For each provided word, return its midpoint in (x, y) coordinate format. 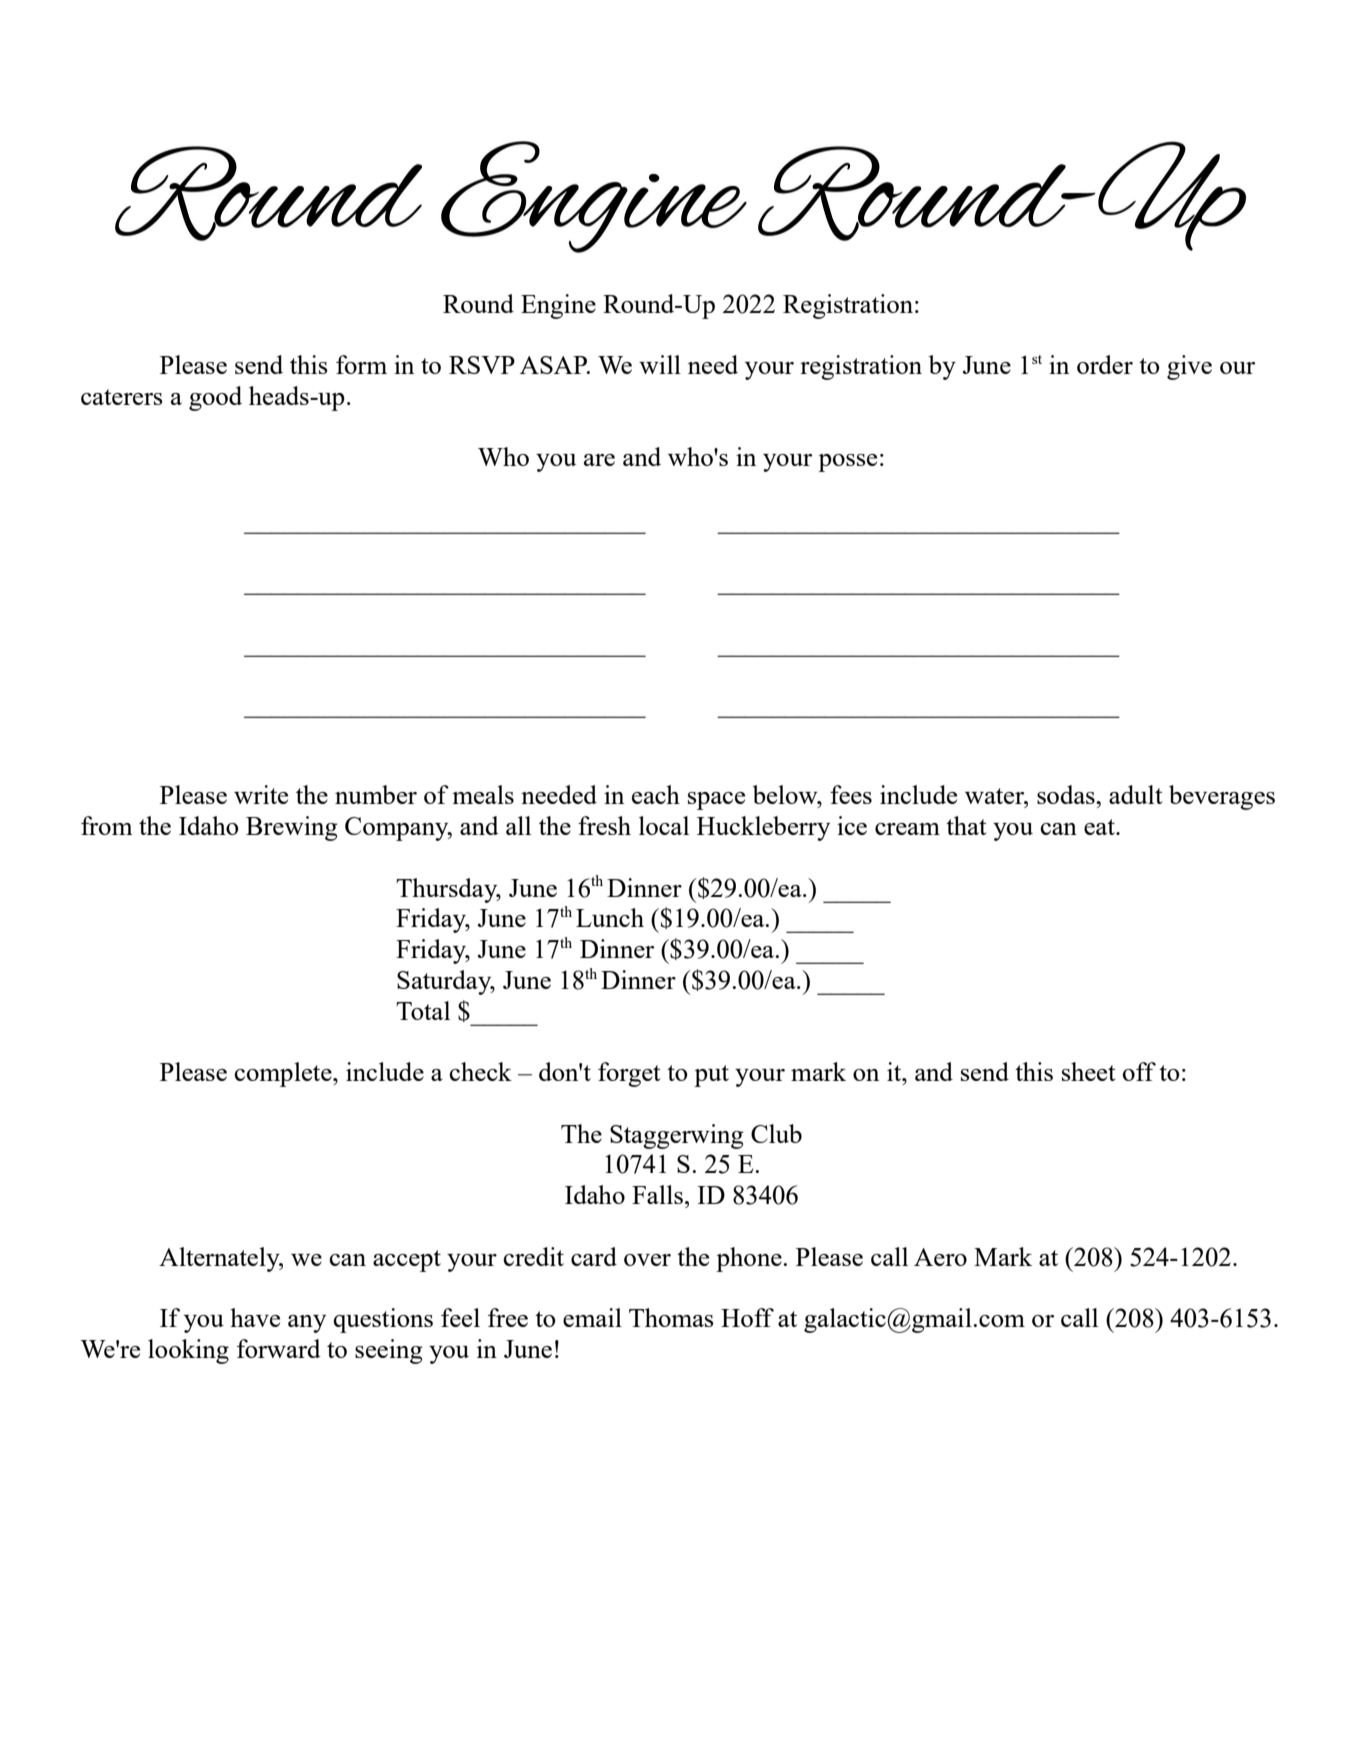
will (660, 364)
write (261, 794)
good (215, 398)
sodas (1067, 794)
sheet (1089, 1071)
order (1105, 364)
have (255, 1317)
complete (284, 1074)
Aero (940, 1257)
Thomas (671, 1317)
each (656, 794)
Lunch (610, 917)
